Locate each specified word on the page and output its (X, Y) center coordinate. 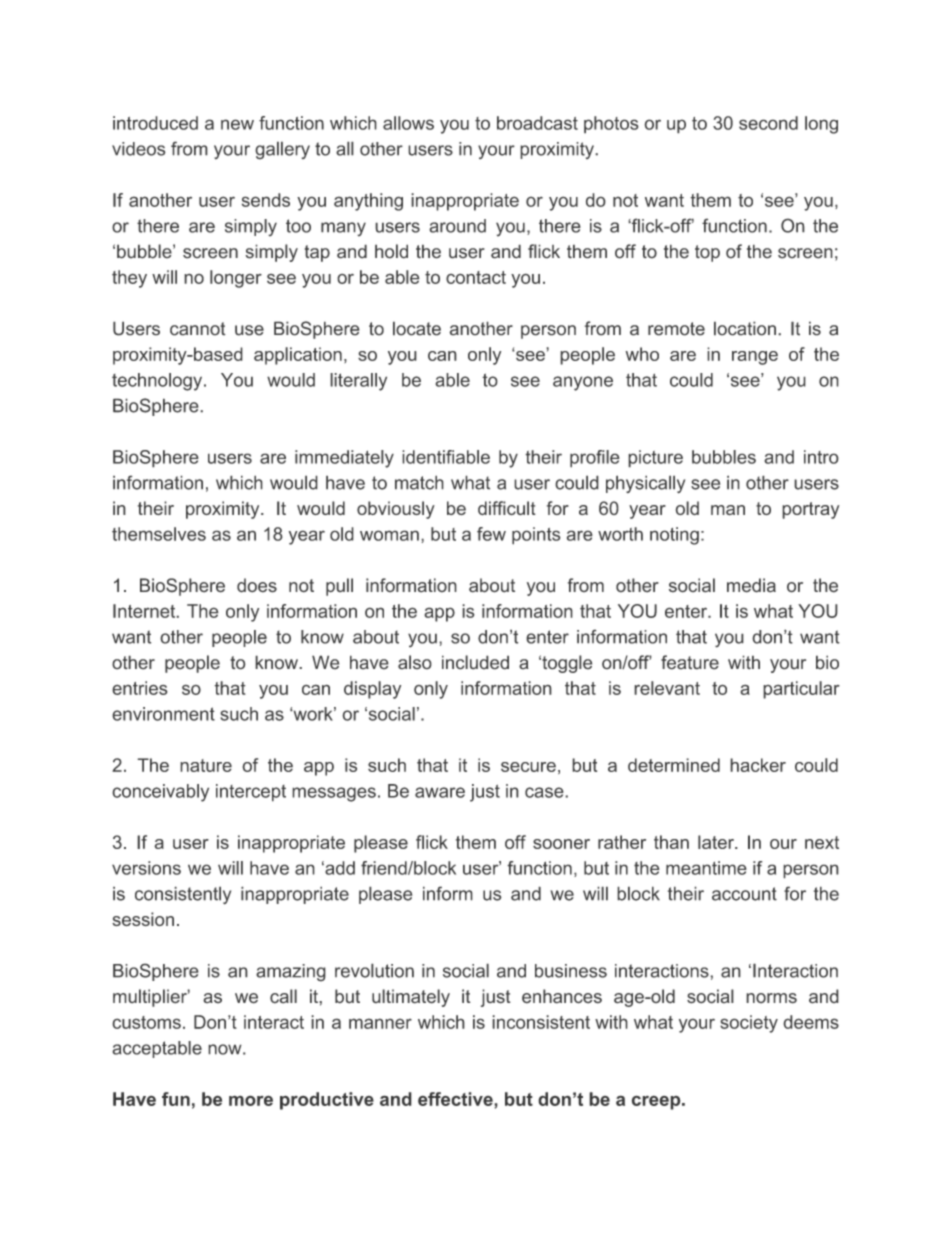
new (237, 124)
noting (674, 536)
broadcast (537, 123)
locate (417, 328)
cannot (198, 329)
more (251, 1100)
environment (163, 714)
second (768, 123)
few (491, 534)
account (744, 894)
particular (801, 690)
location (745, 328)
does (257, 585)
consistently (183, 895)
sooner (561, 844)
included (475, 662)
